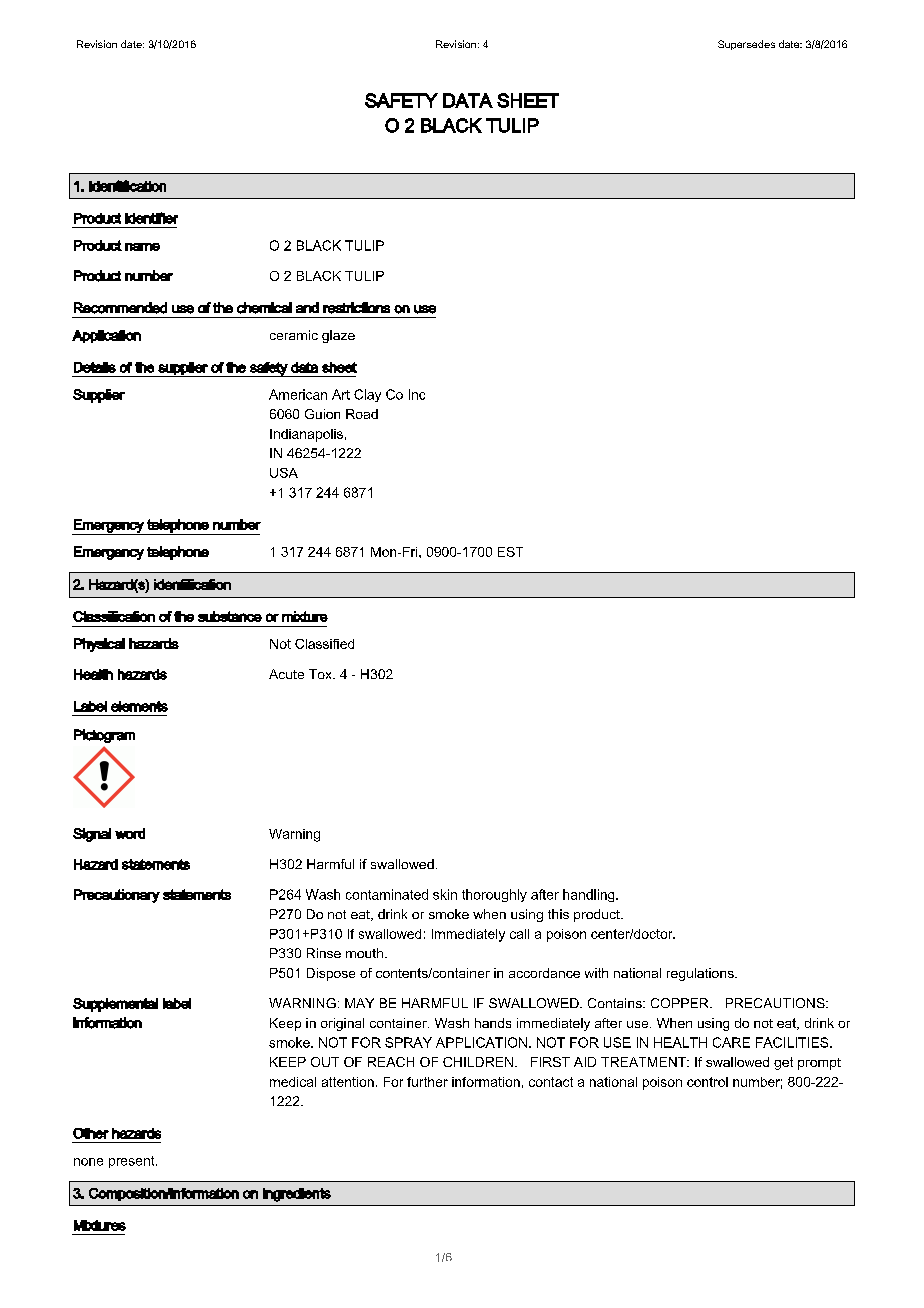  What do you see at coordinates (590, 895) in the screenshot?
I see `handling` at bounding box center [590, 895].
